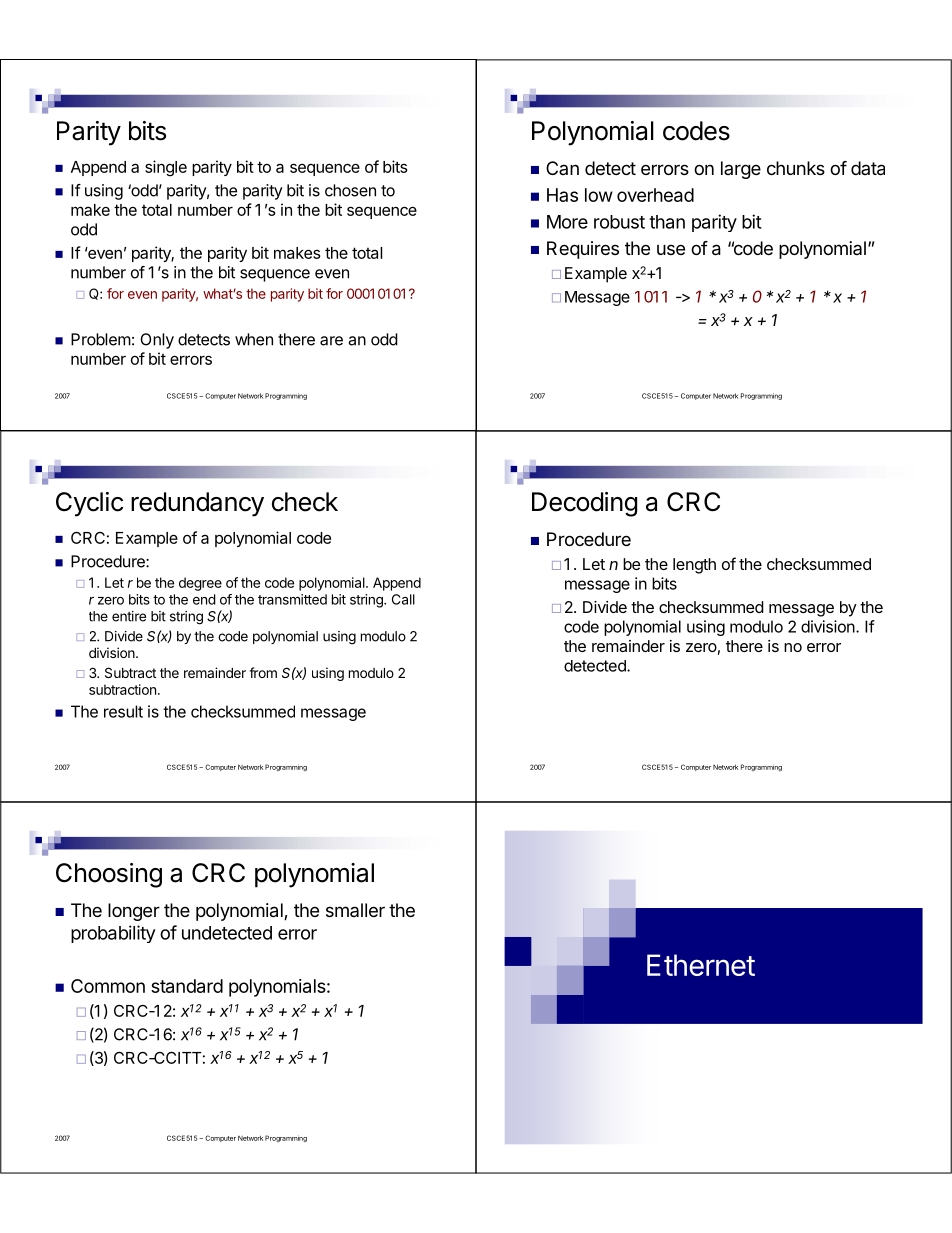  I want to click on Call, so click(403, 599).
